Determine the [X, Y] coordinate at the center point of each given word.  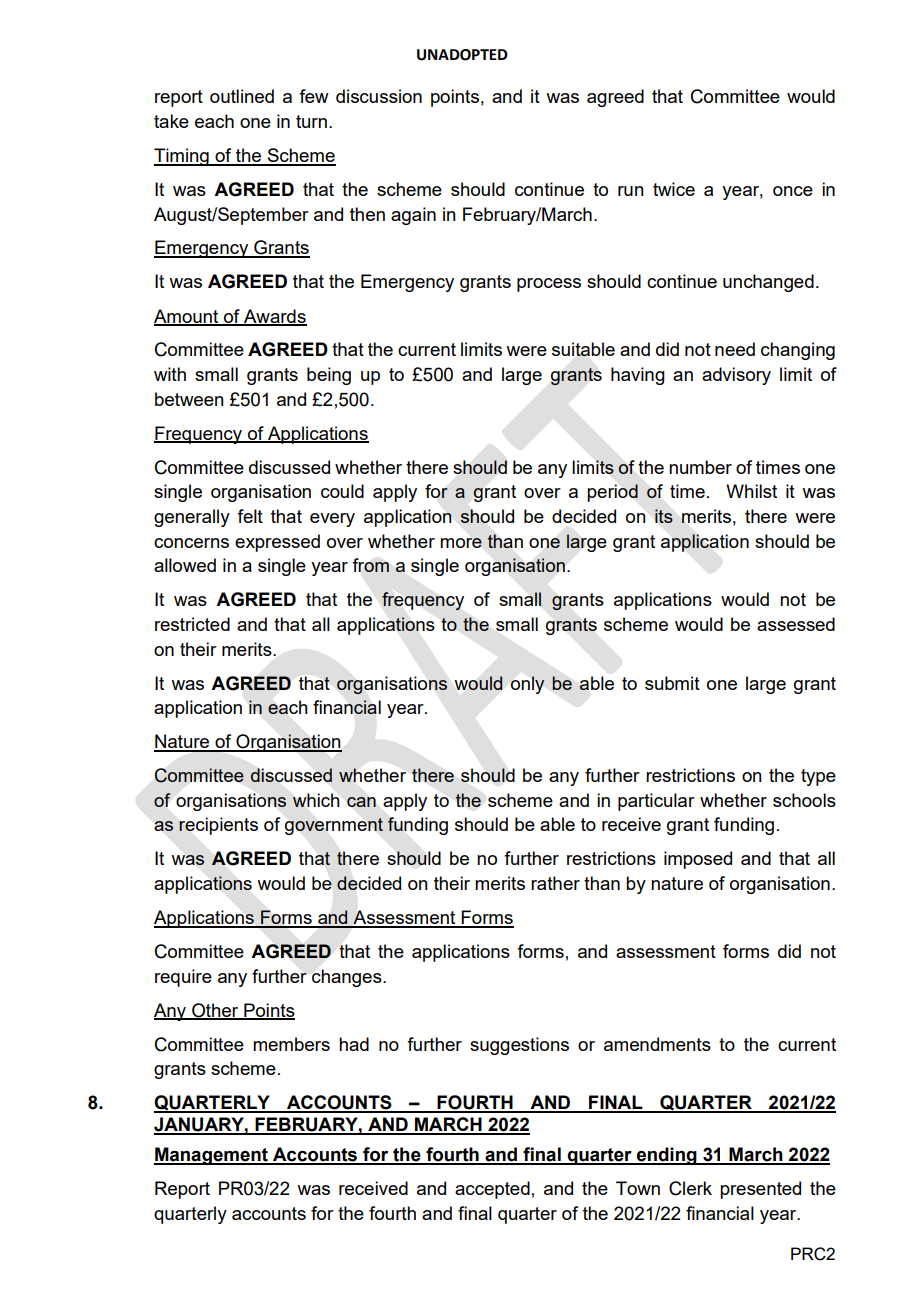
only [528, 685]
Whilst [751, 491]
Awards [274, 317]
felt [250, 516]
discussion [379, 96]
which [316, 800]
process [549, 285]
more [461, 543]
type [818, 777]
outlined [242, 96]
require [183, 978]
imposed [698, 860]
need [735, 349]
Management [212, 1156]
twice [674, 189]
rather [555, 883]
